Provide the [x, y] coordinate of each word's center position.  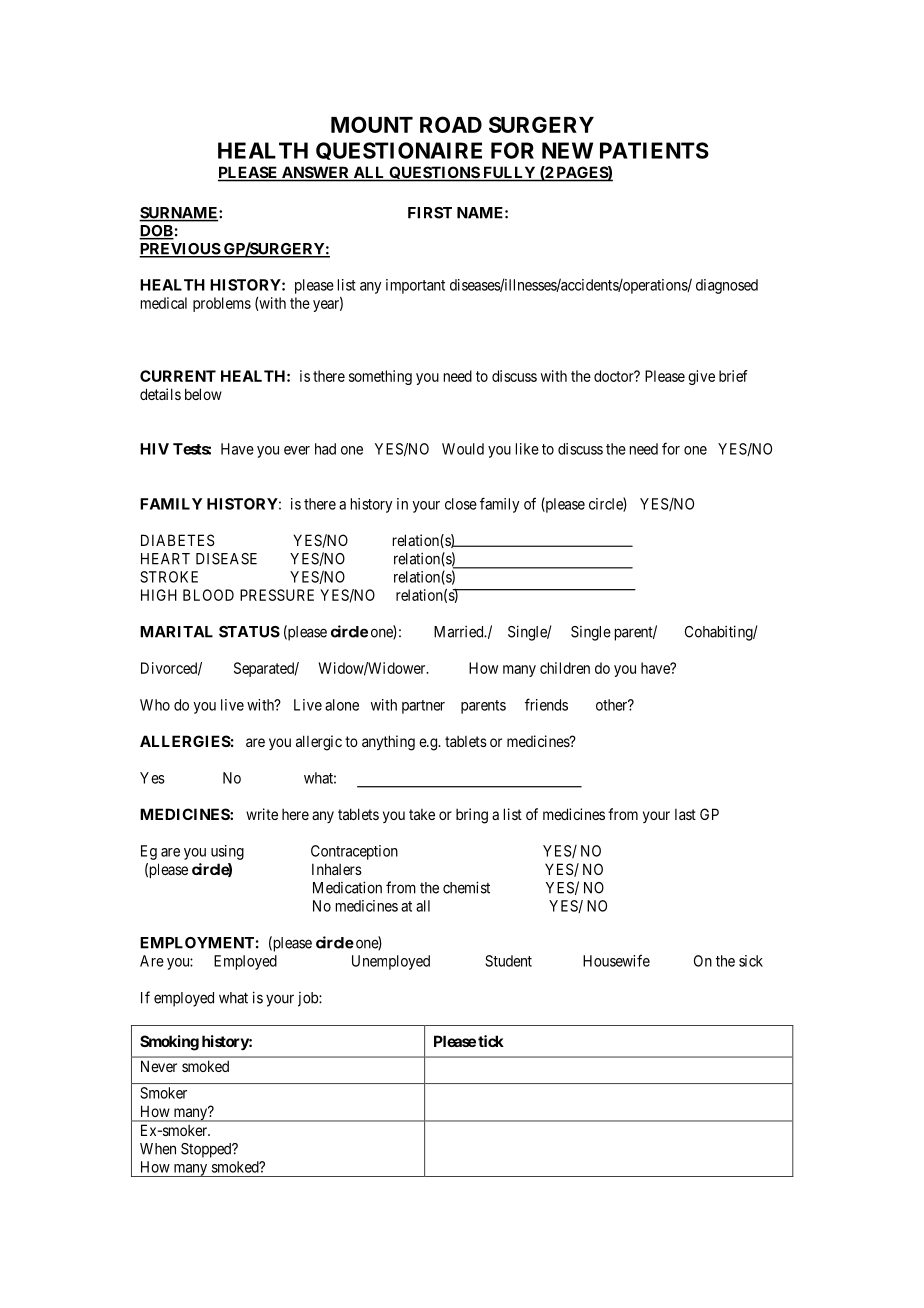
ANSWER [316, 173]
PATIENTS [654, 150]
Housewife [616, 960]
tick [491, 1041]
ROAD [451, 124]
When [158, 1149]
